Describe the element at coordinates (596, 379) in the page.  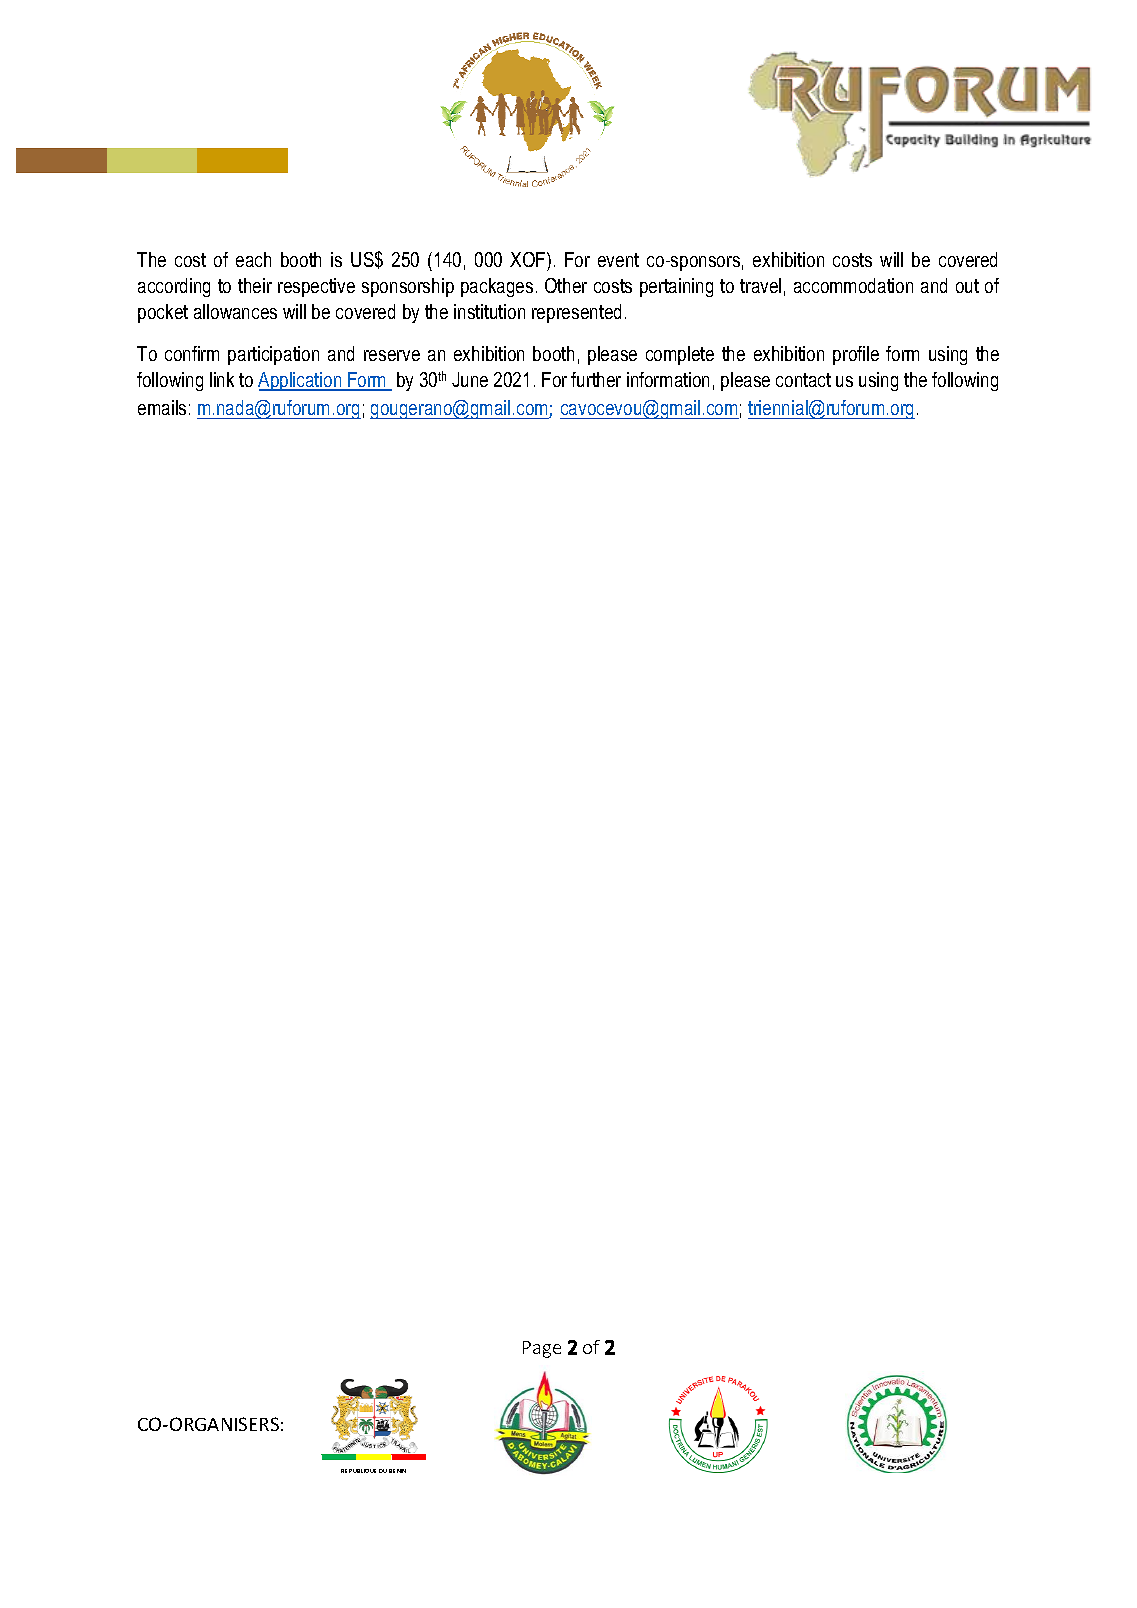
I see `further` at that location.
